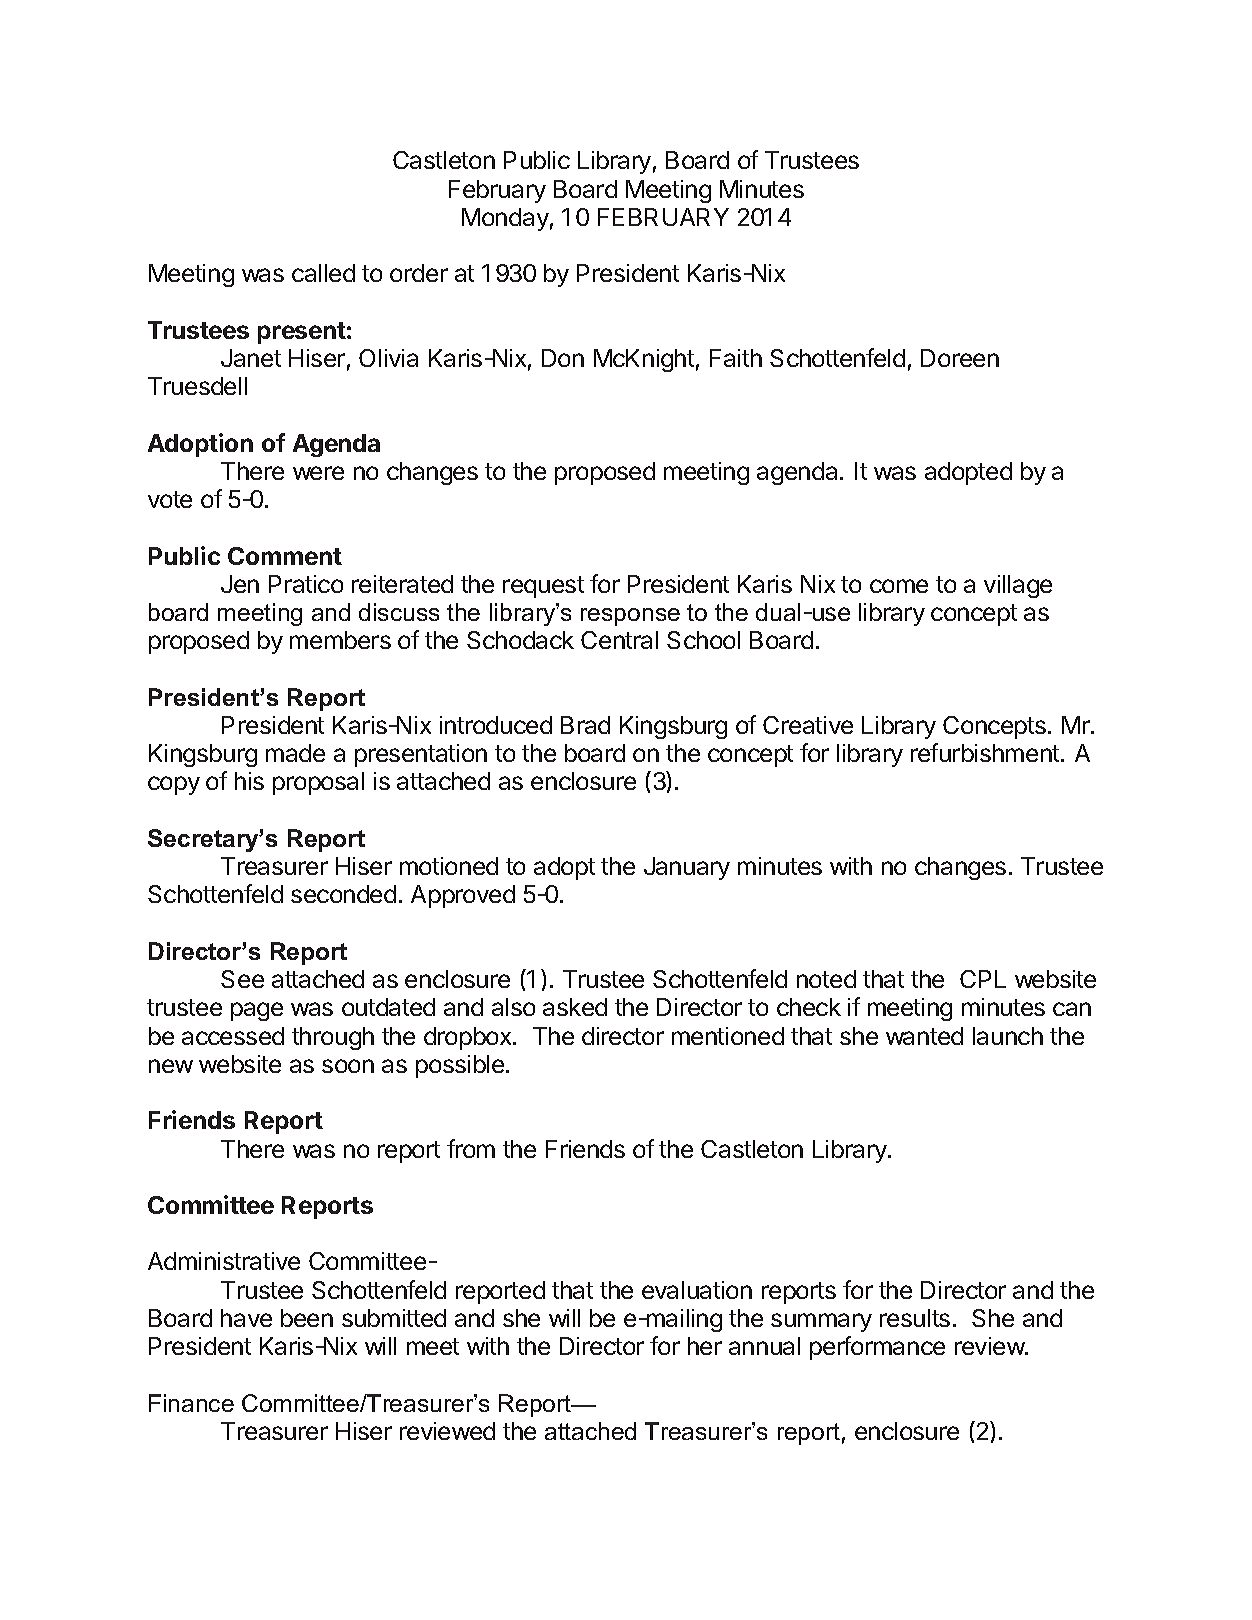 The width and height of the screenshot is (1252, 1620). What do you see at coordinates (986, 752) in the screenshot?
I see `refurbishment` at bounding box center [986, 752].
